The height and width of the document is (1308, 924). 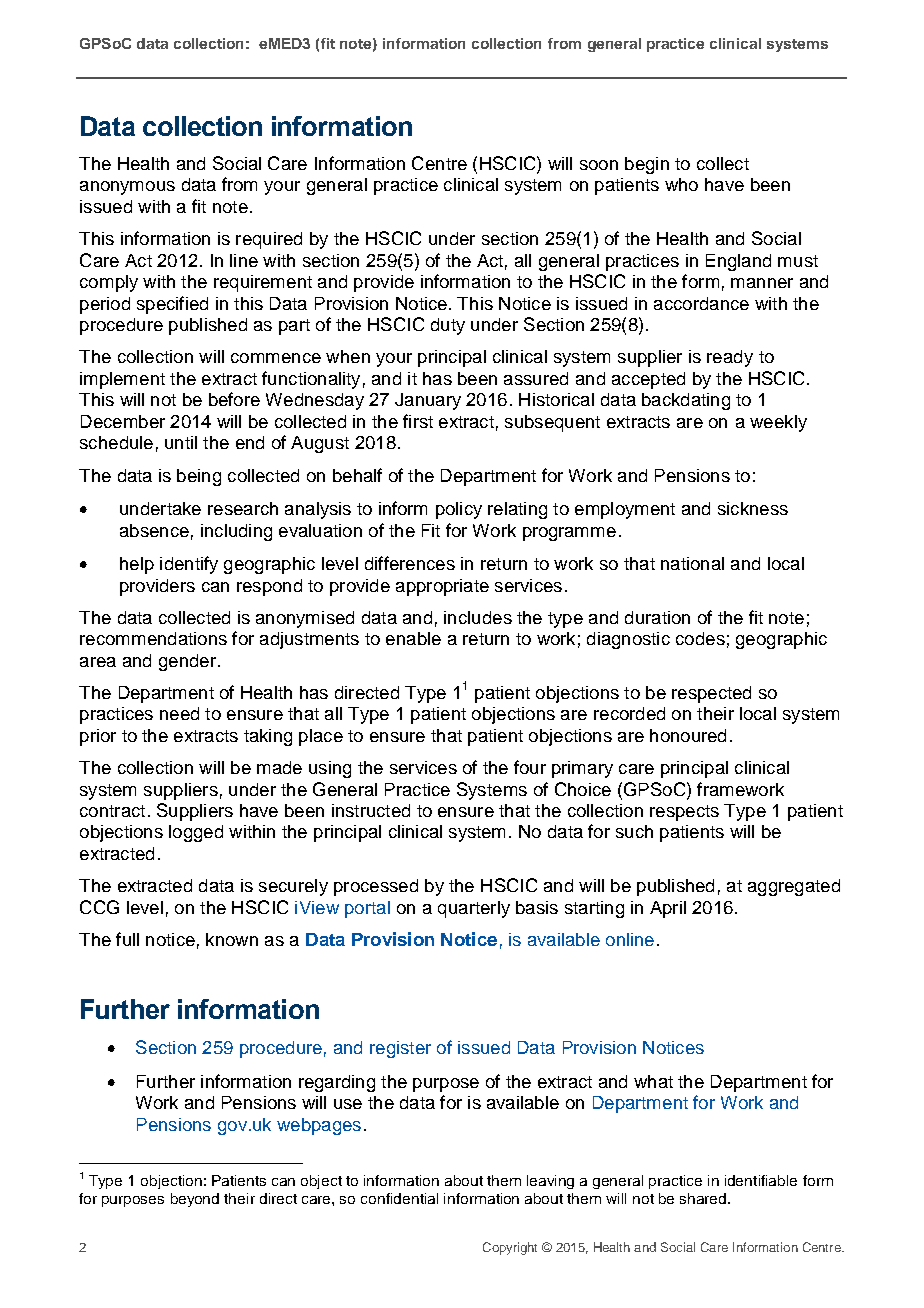 What do you see at coordinates (704, 1198) in the document?
I see `shared` at bounding box center [704, 1198].
